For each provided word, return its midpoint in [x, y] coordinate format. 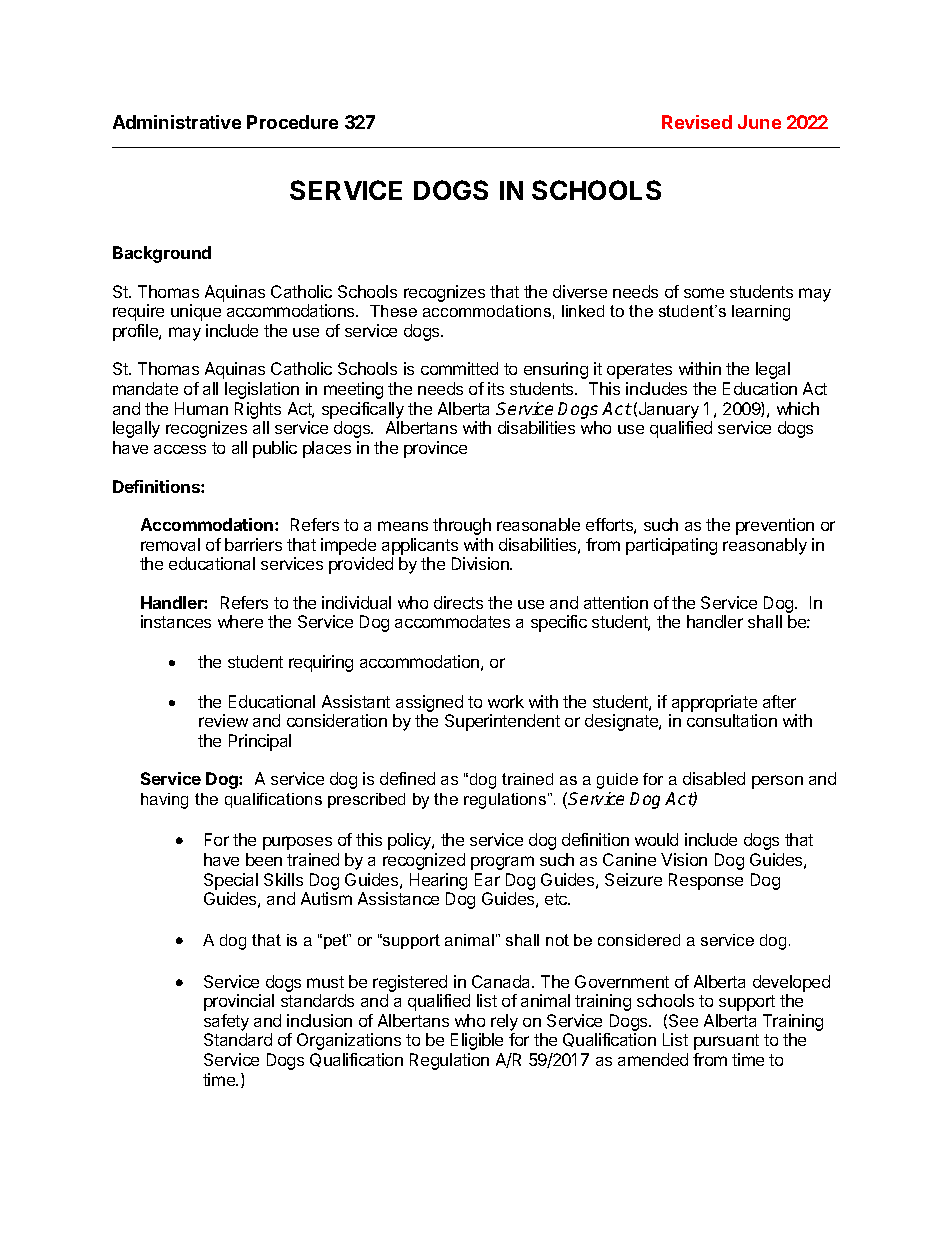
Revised [697, 122]
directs [458, 602]
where [240, 621]
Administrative [177, 122]
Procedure [292, 122]
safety [226, 1022]
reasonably [765, 546]
